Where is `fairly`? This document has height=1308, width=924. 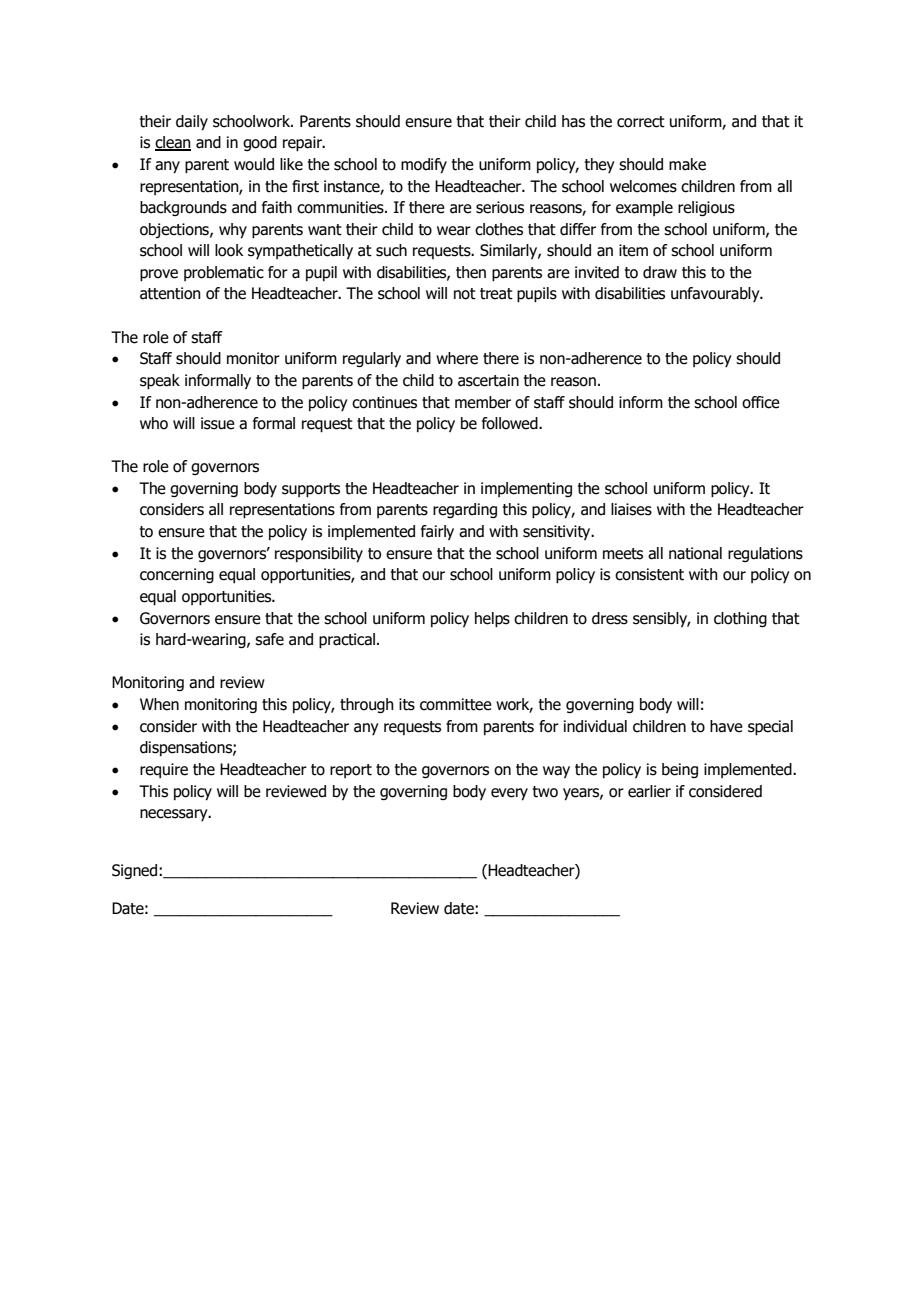
fairly is located at coordinates (437, 532).
